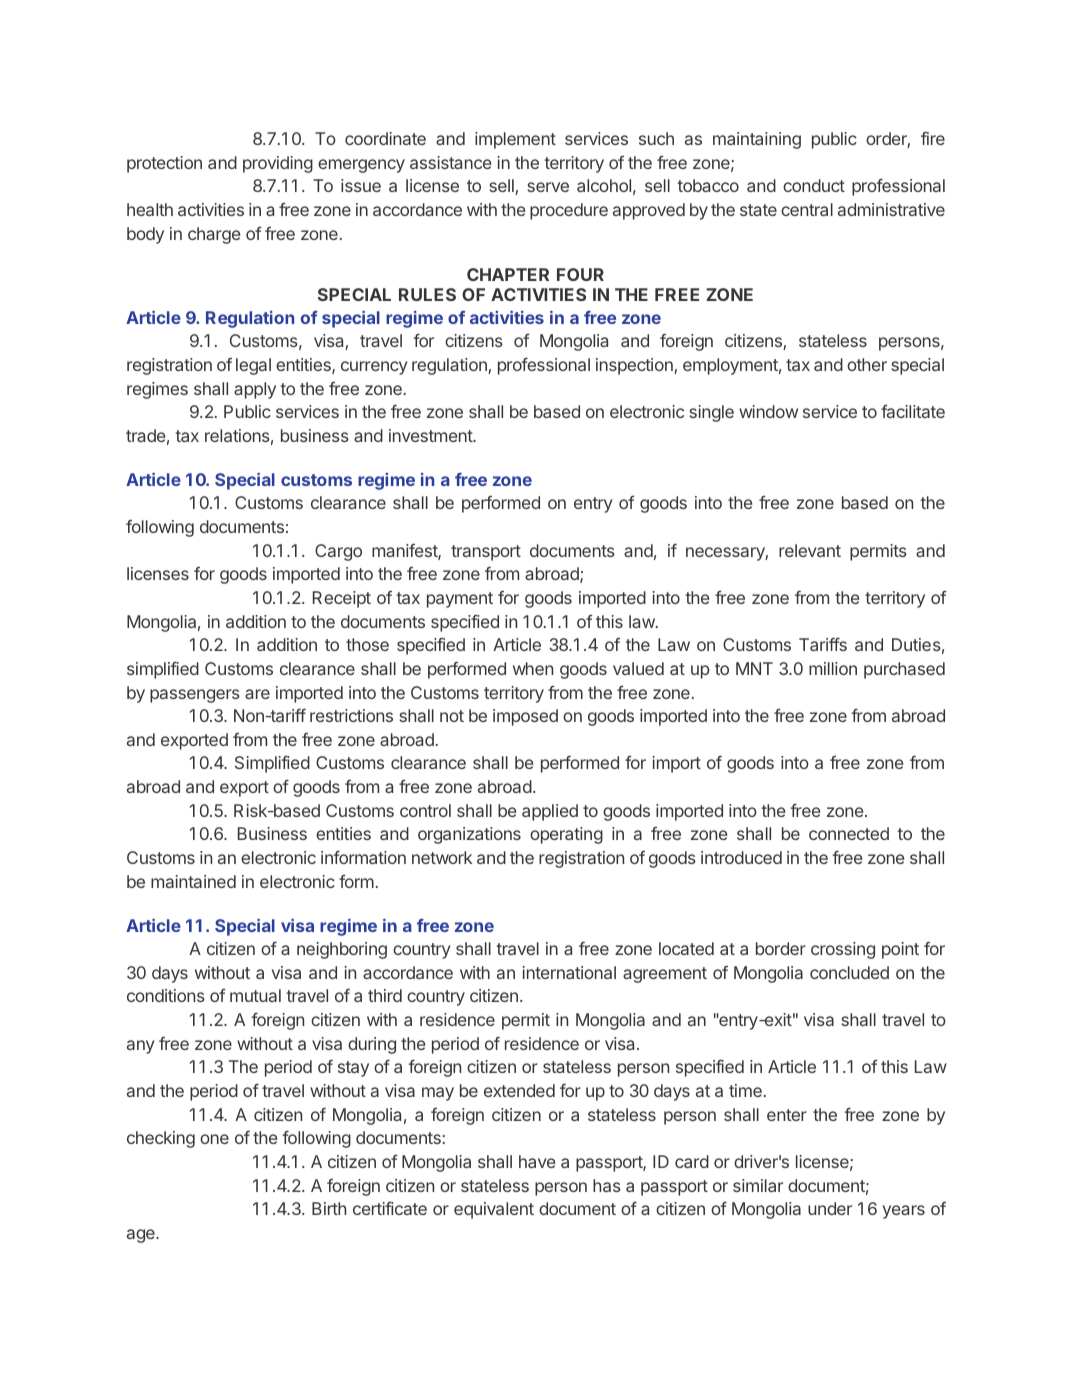  Describe the element at coordinates (569, 972) in the page. I see `international` at that location.
